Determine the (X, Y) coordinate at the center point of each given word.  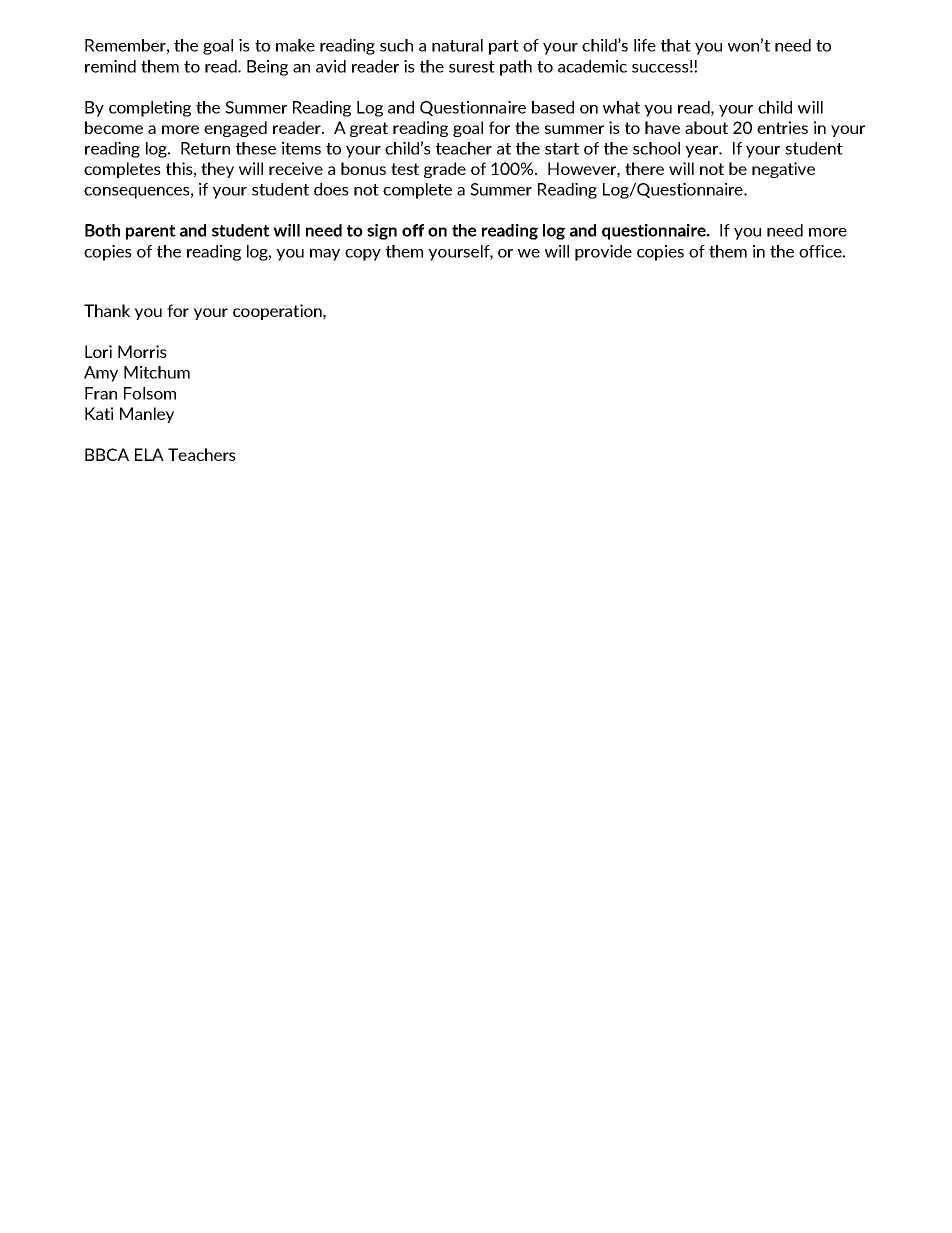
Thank (107, 310)
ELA (149, 454)
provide (603, 253)
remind (110, 66)
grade (445, 170)
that (676, 45)
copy (363, 255)
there (644, 168)
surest (472, 67)
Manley (147, 415)
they (217, 170)
